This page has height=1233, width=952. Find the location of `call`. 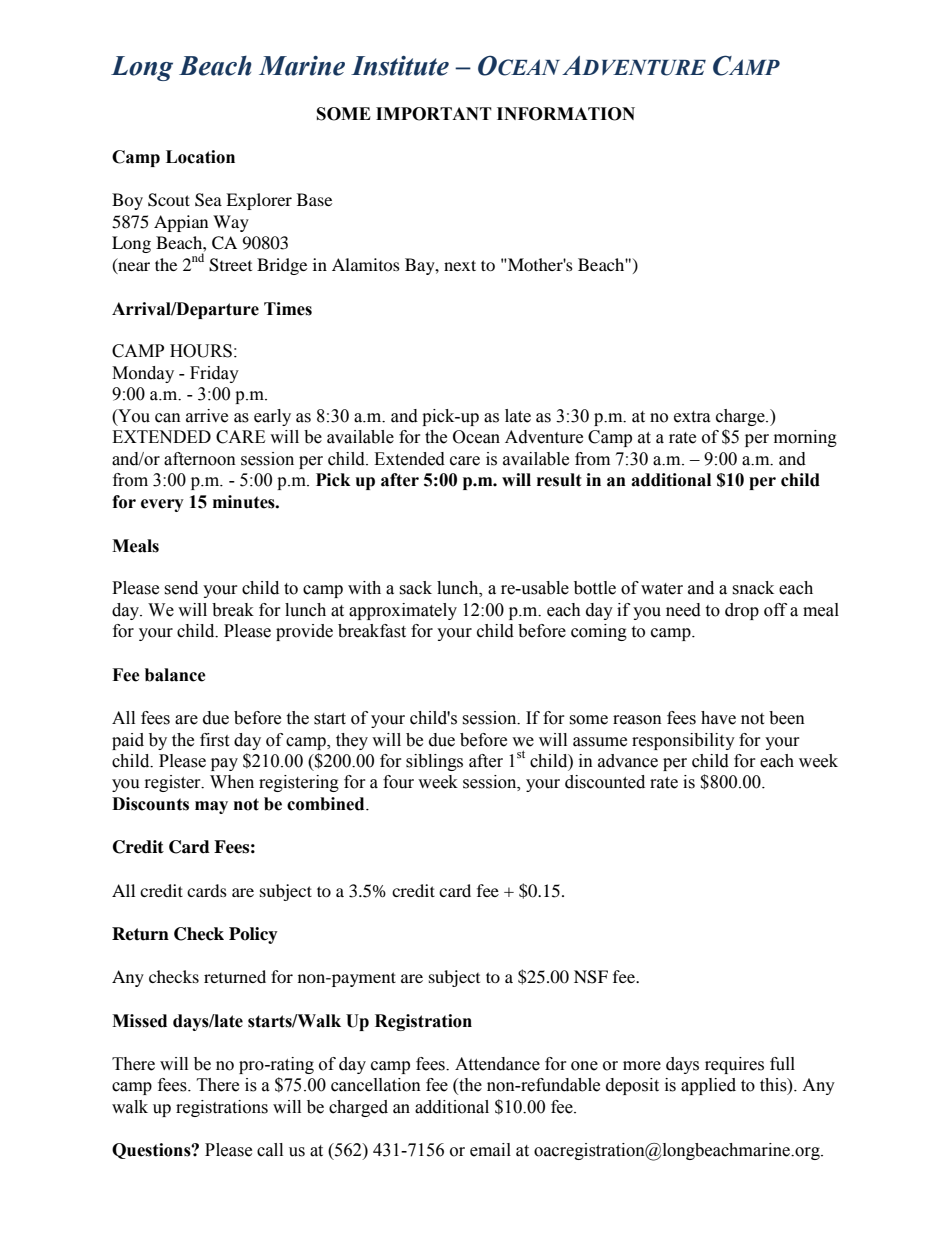

call is located at coordinates (270, 1150).
